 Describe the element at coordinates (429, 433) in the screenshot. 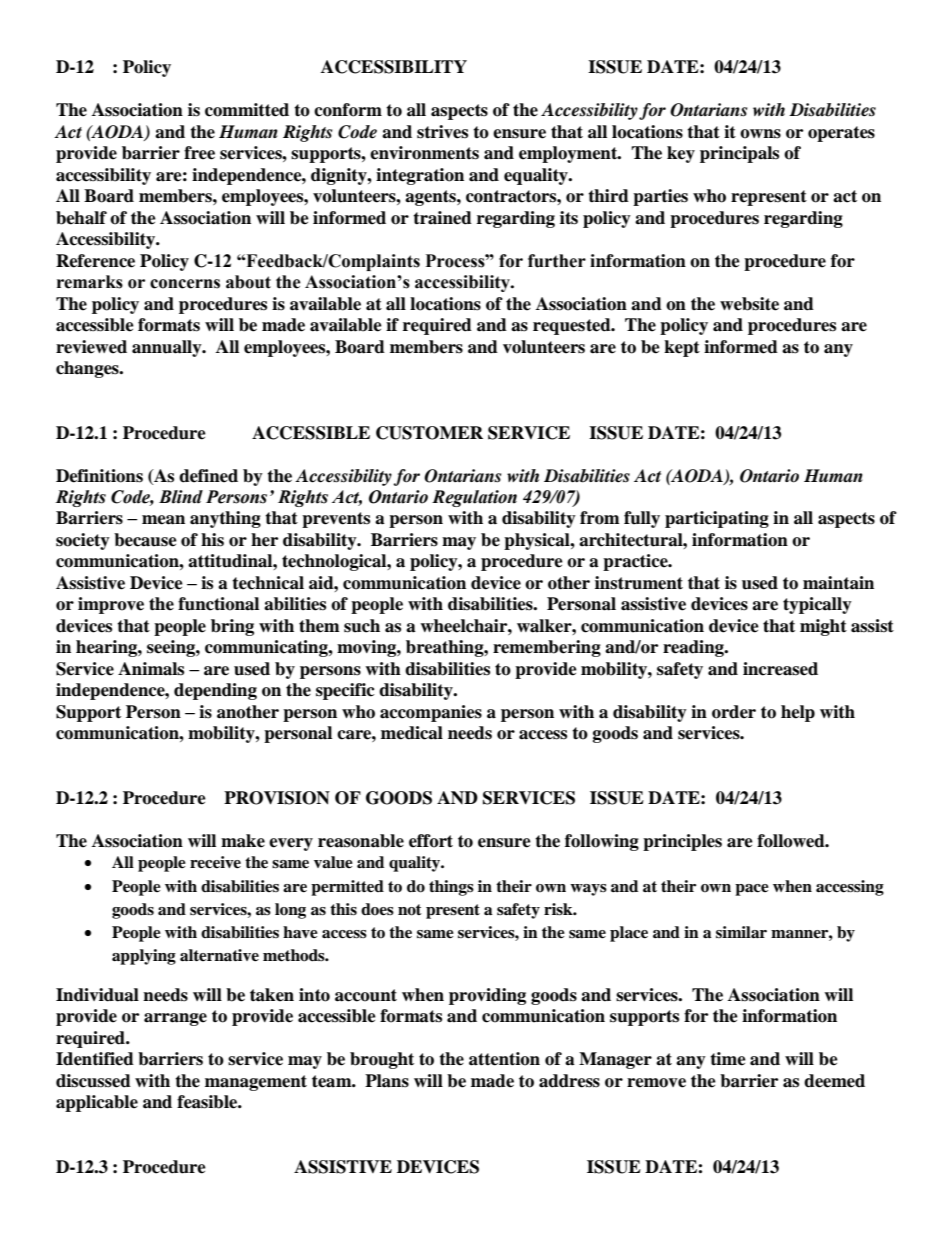

I see `CUSTOMER` at that location.
